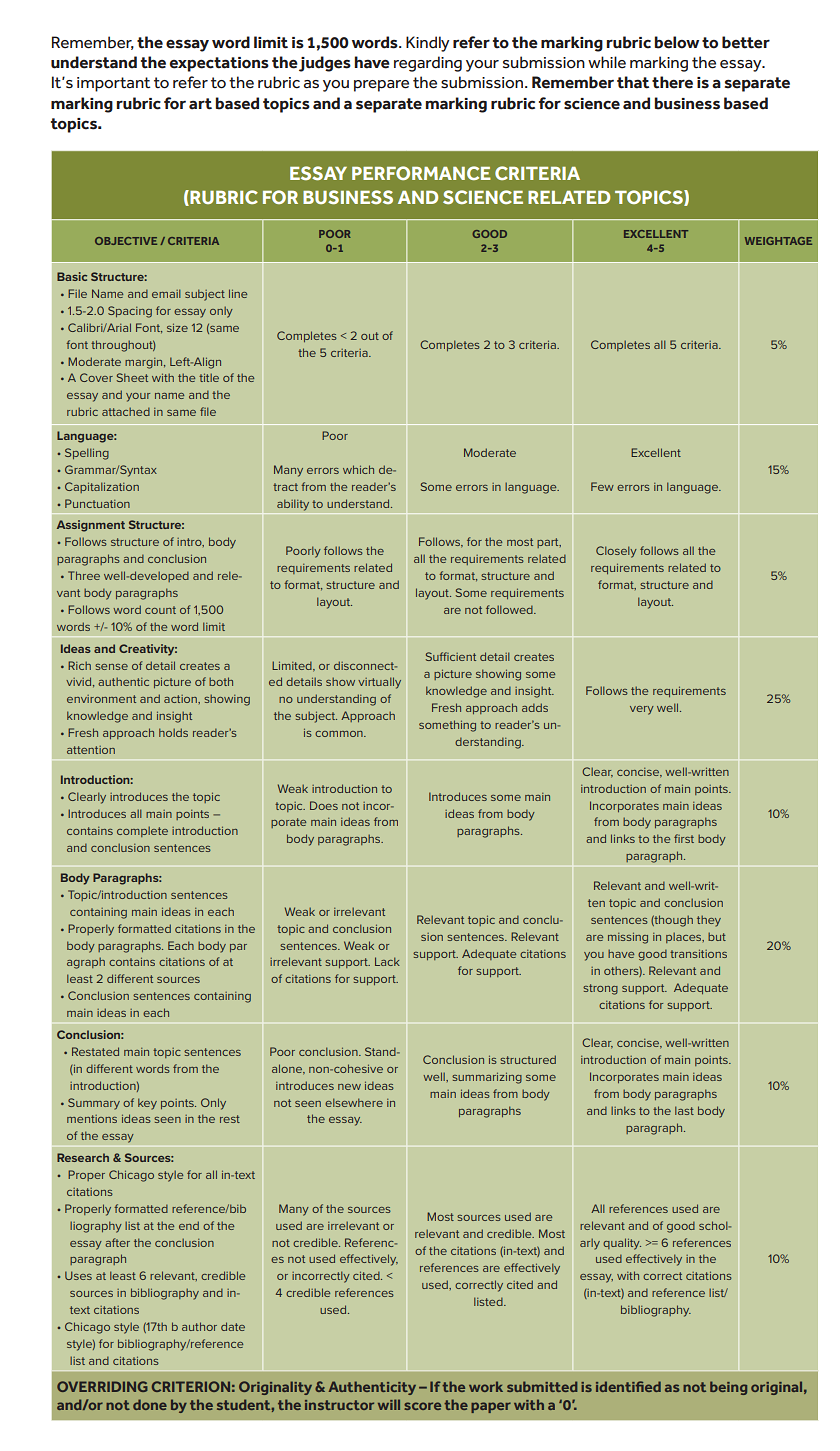  I want to click on regarding, so click(428, 64).
